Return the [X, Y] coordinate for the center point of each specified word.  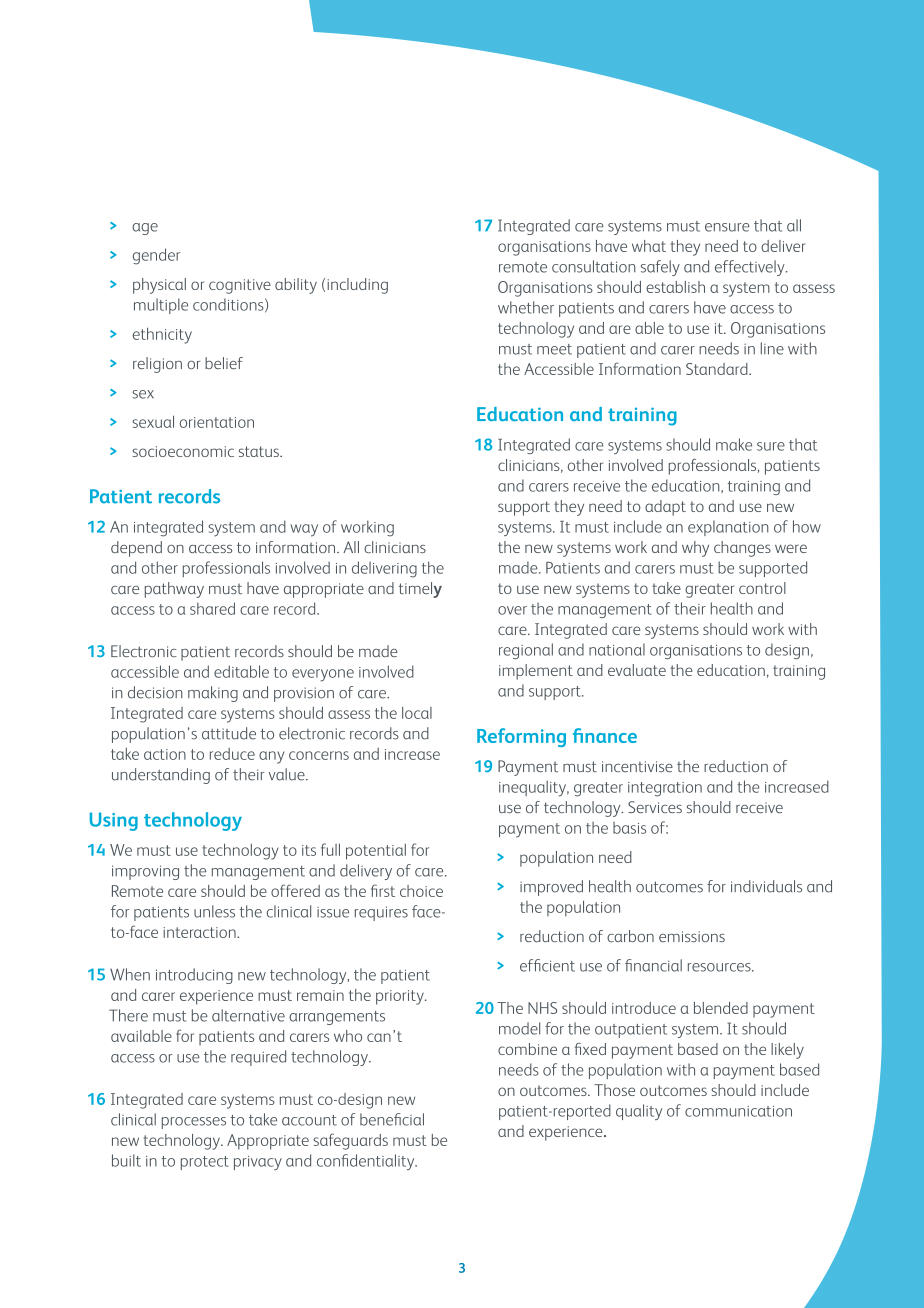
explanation [728, 528]
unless [214, 911]
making [213, 694]
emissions [692, 936]
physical [159, 286]
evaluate [637, 670]
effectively [751, 268]
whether [526, 307]
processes [194, 1123]
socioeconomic [183, 451]
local [417, 713]
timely [420, 590]
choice [421, 891]
